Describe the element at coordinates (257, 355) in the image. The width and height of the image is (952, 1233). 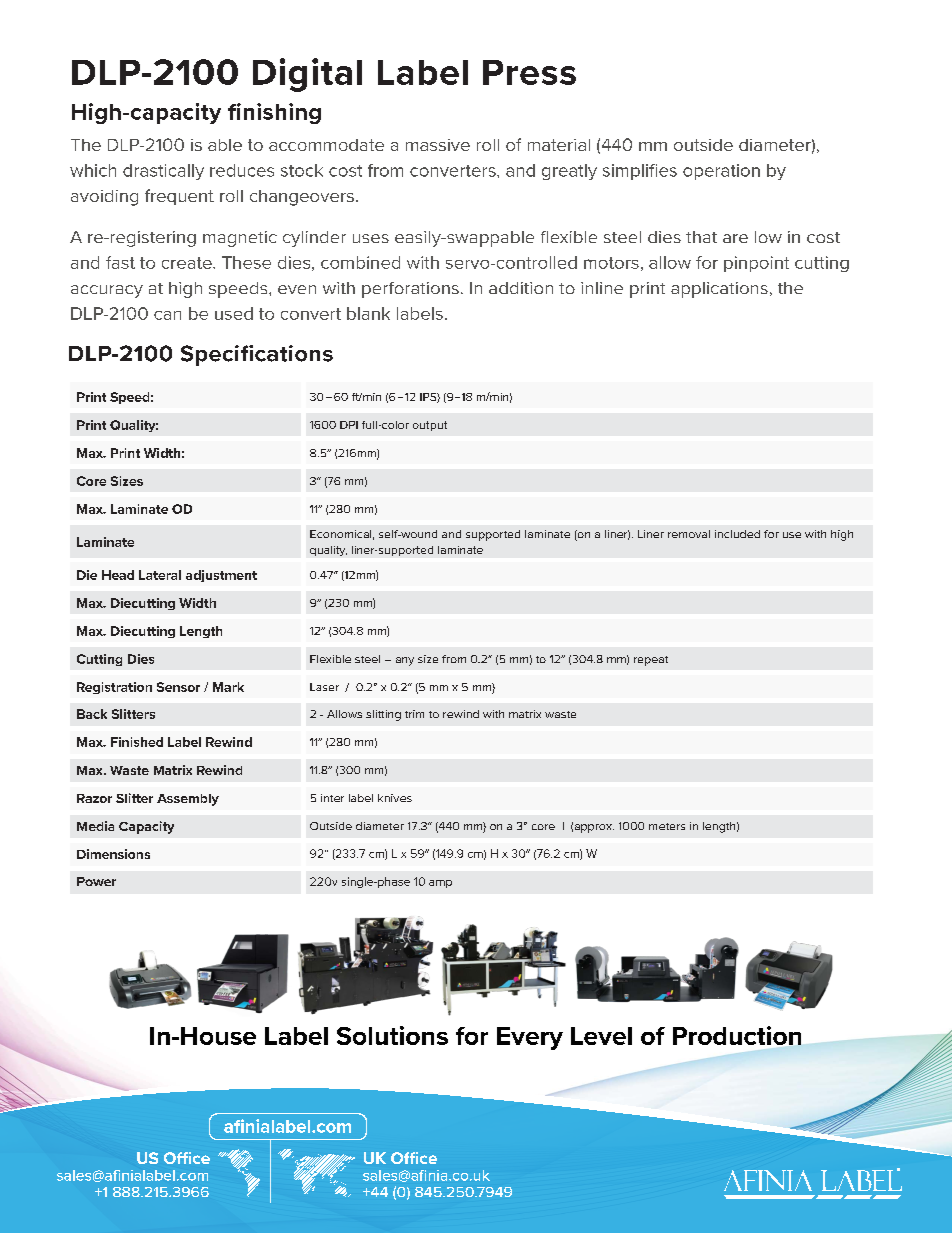
I see `Specifications` at that location.
